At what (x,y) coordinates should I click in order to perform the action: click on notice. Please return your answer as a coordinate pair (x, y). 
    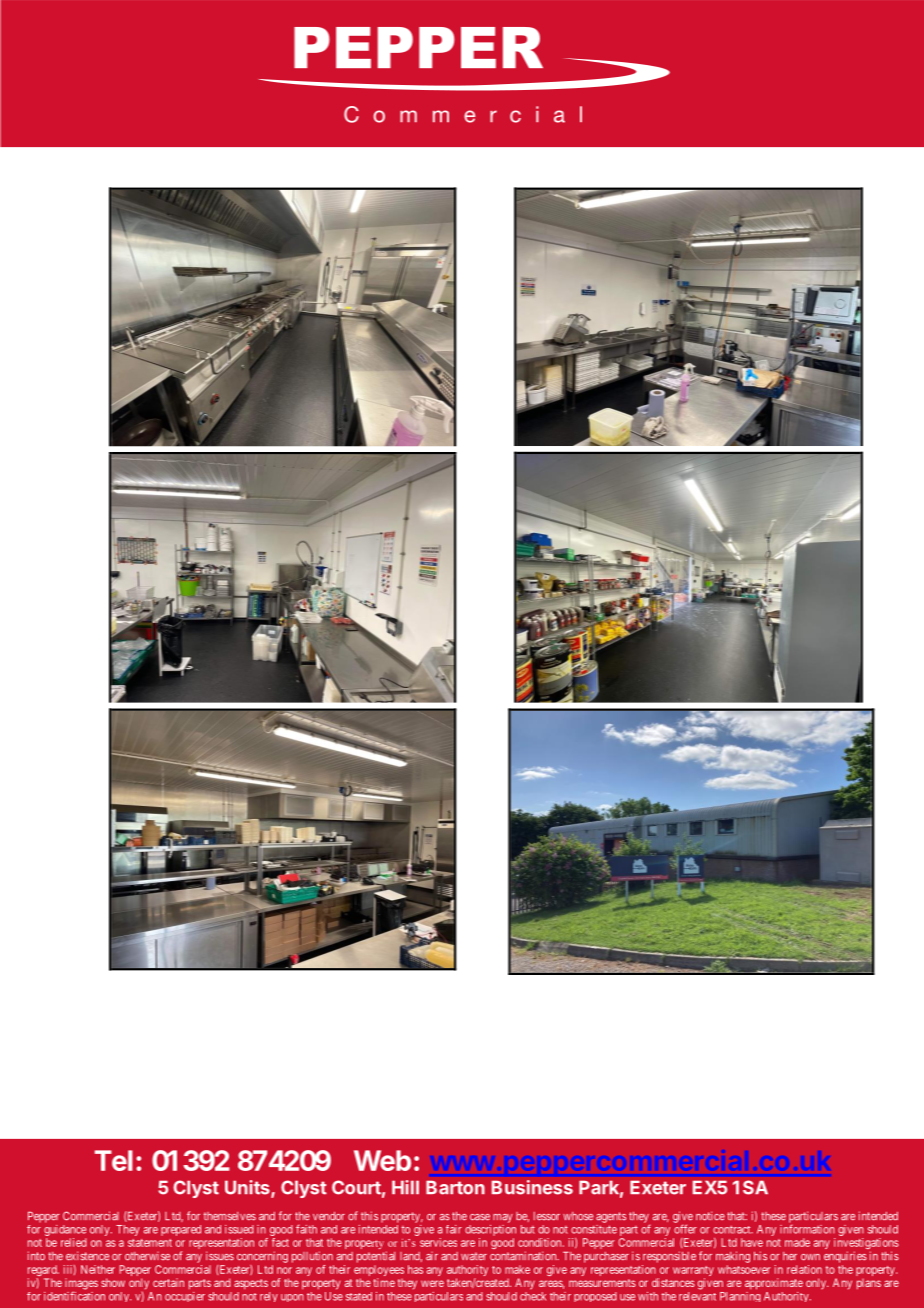
    Looking at the image, I should click on (710, 1216).
